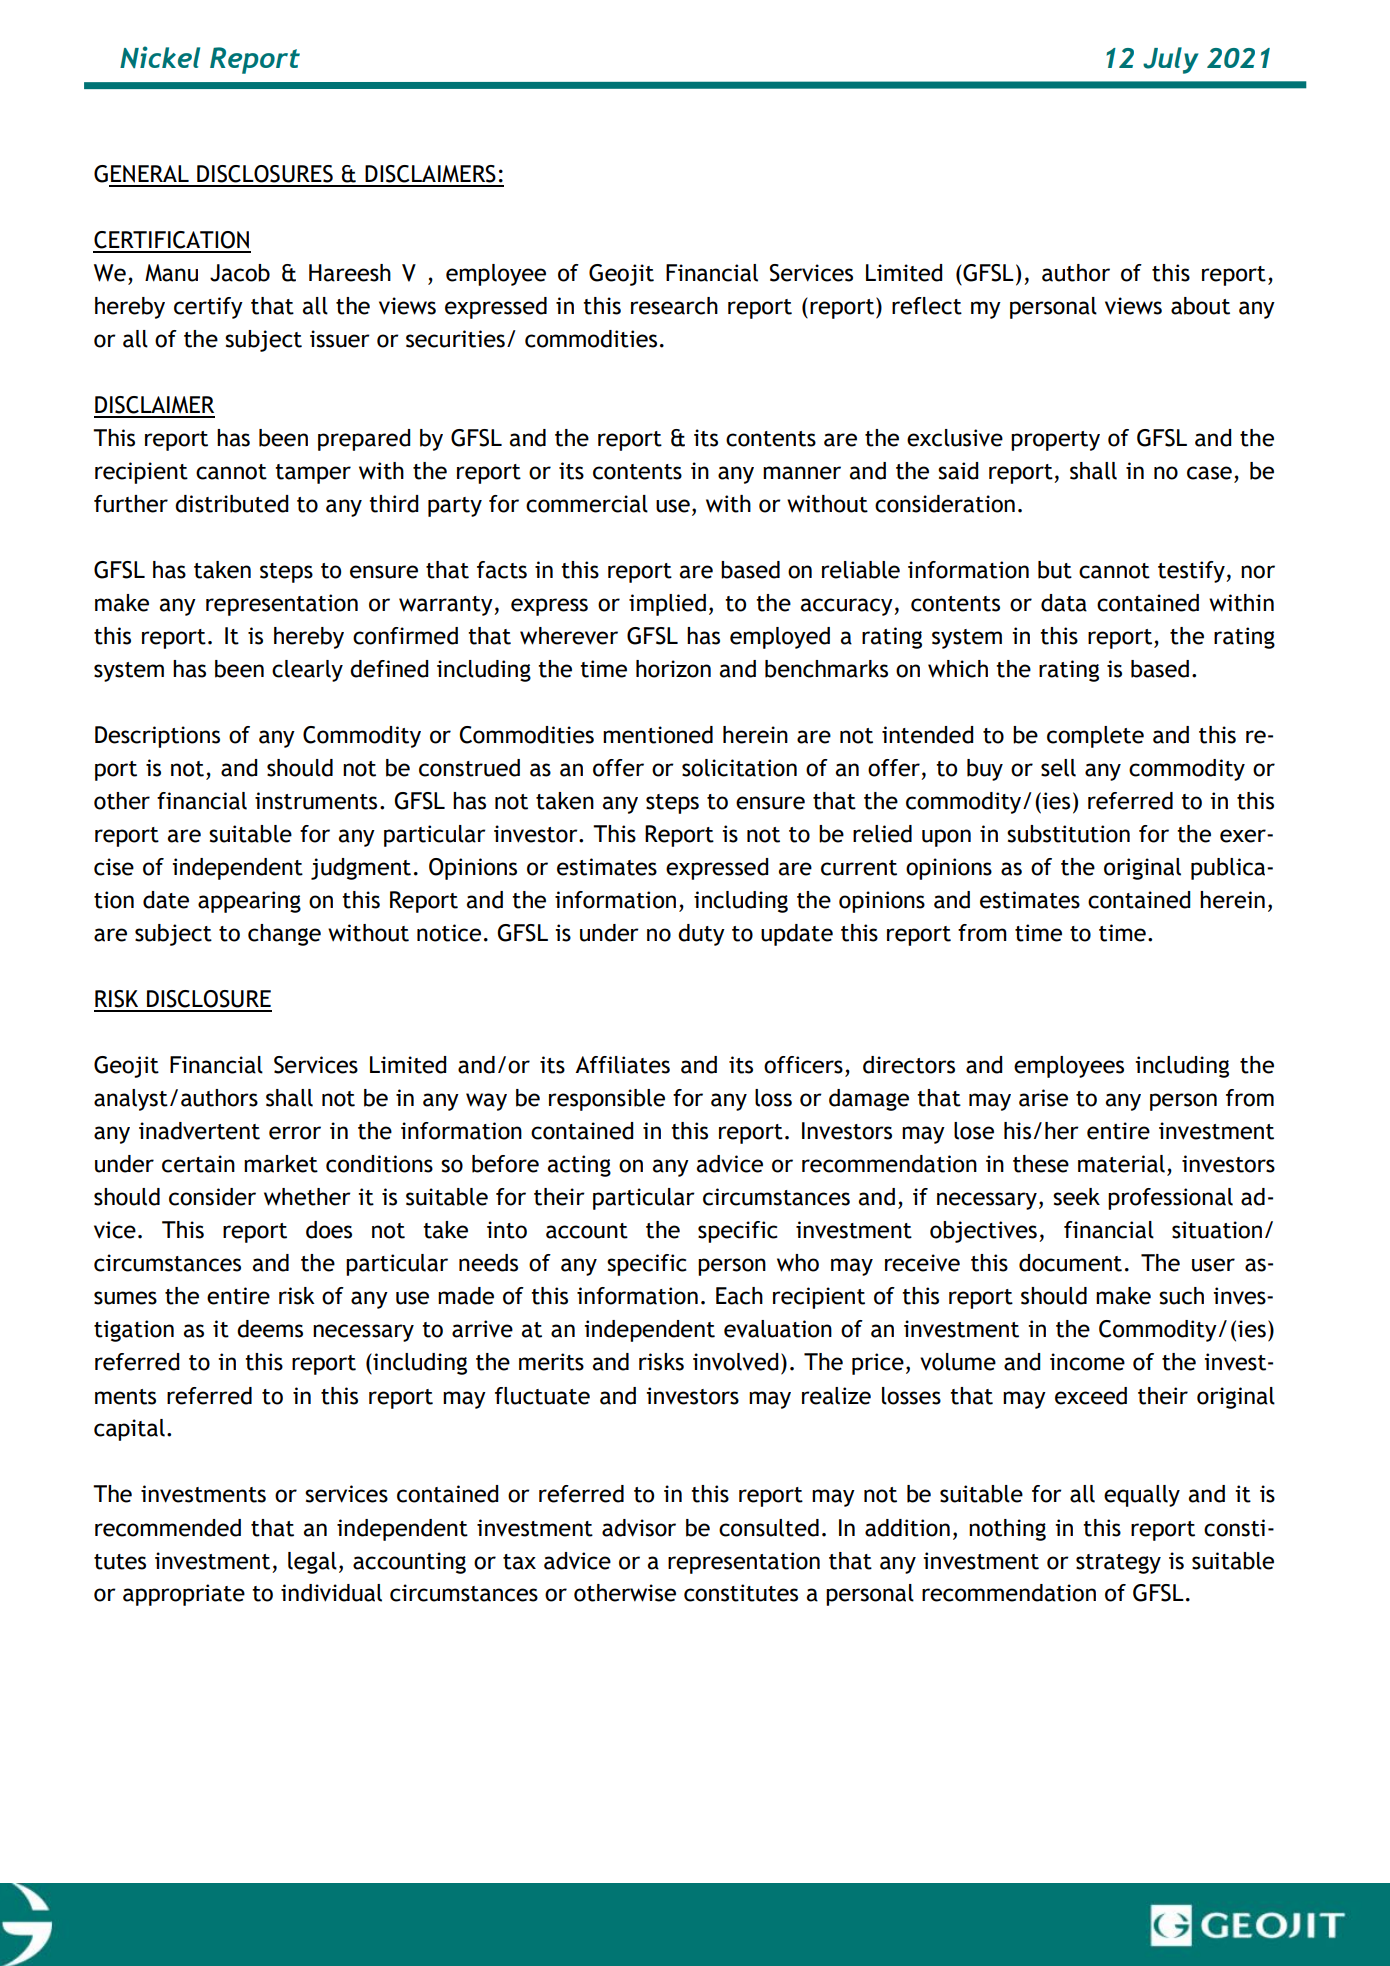  What do you see at coordinates (622, 1065) in the screenshot?
I see `Affiliates` at bounding box center [622, 1065].
